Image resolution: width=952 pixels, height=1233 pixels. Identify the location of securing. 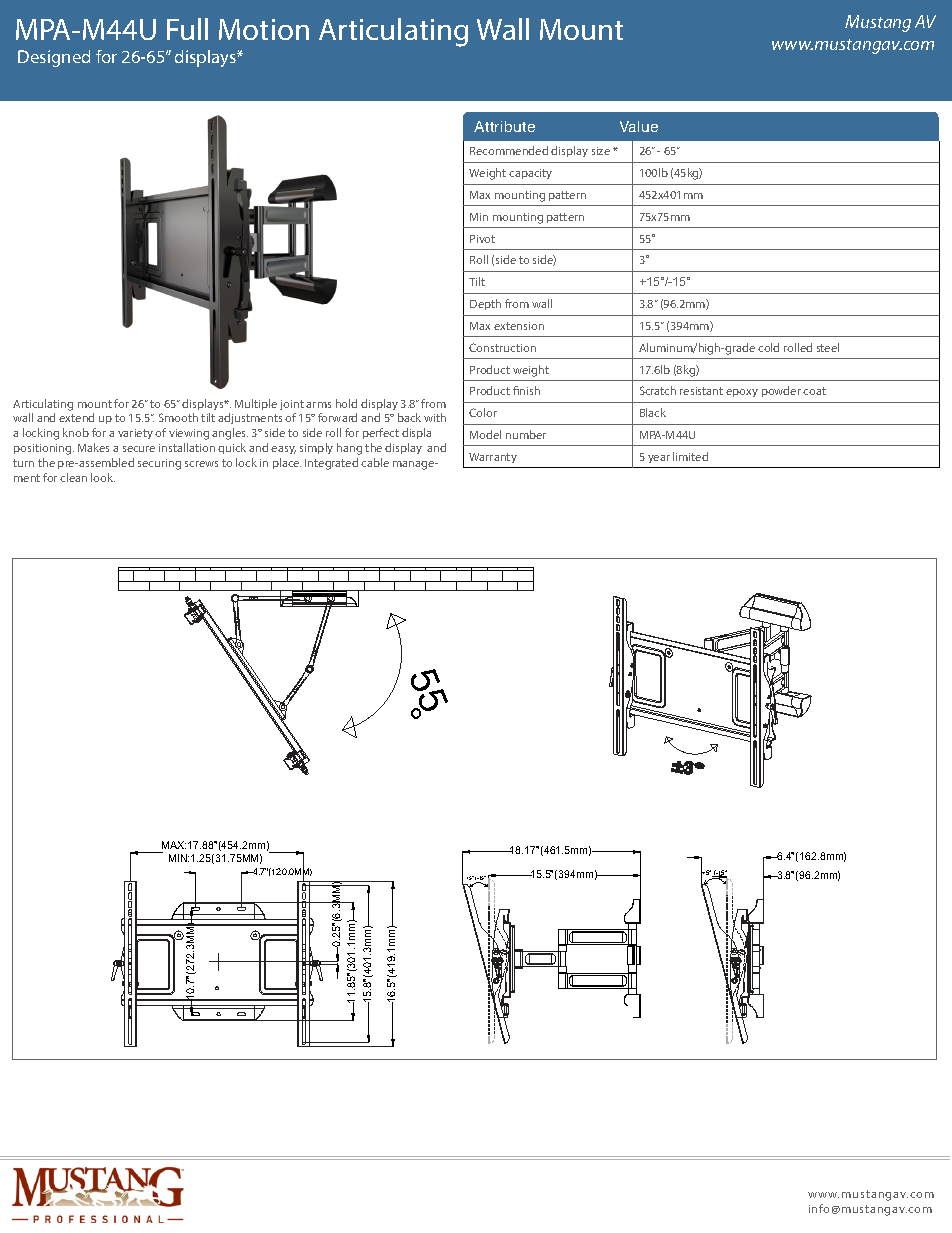
(159, 464).
